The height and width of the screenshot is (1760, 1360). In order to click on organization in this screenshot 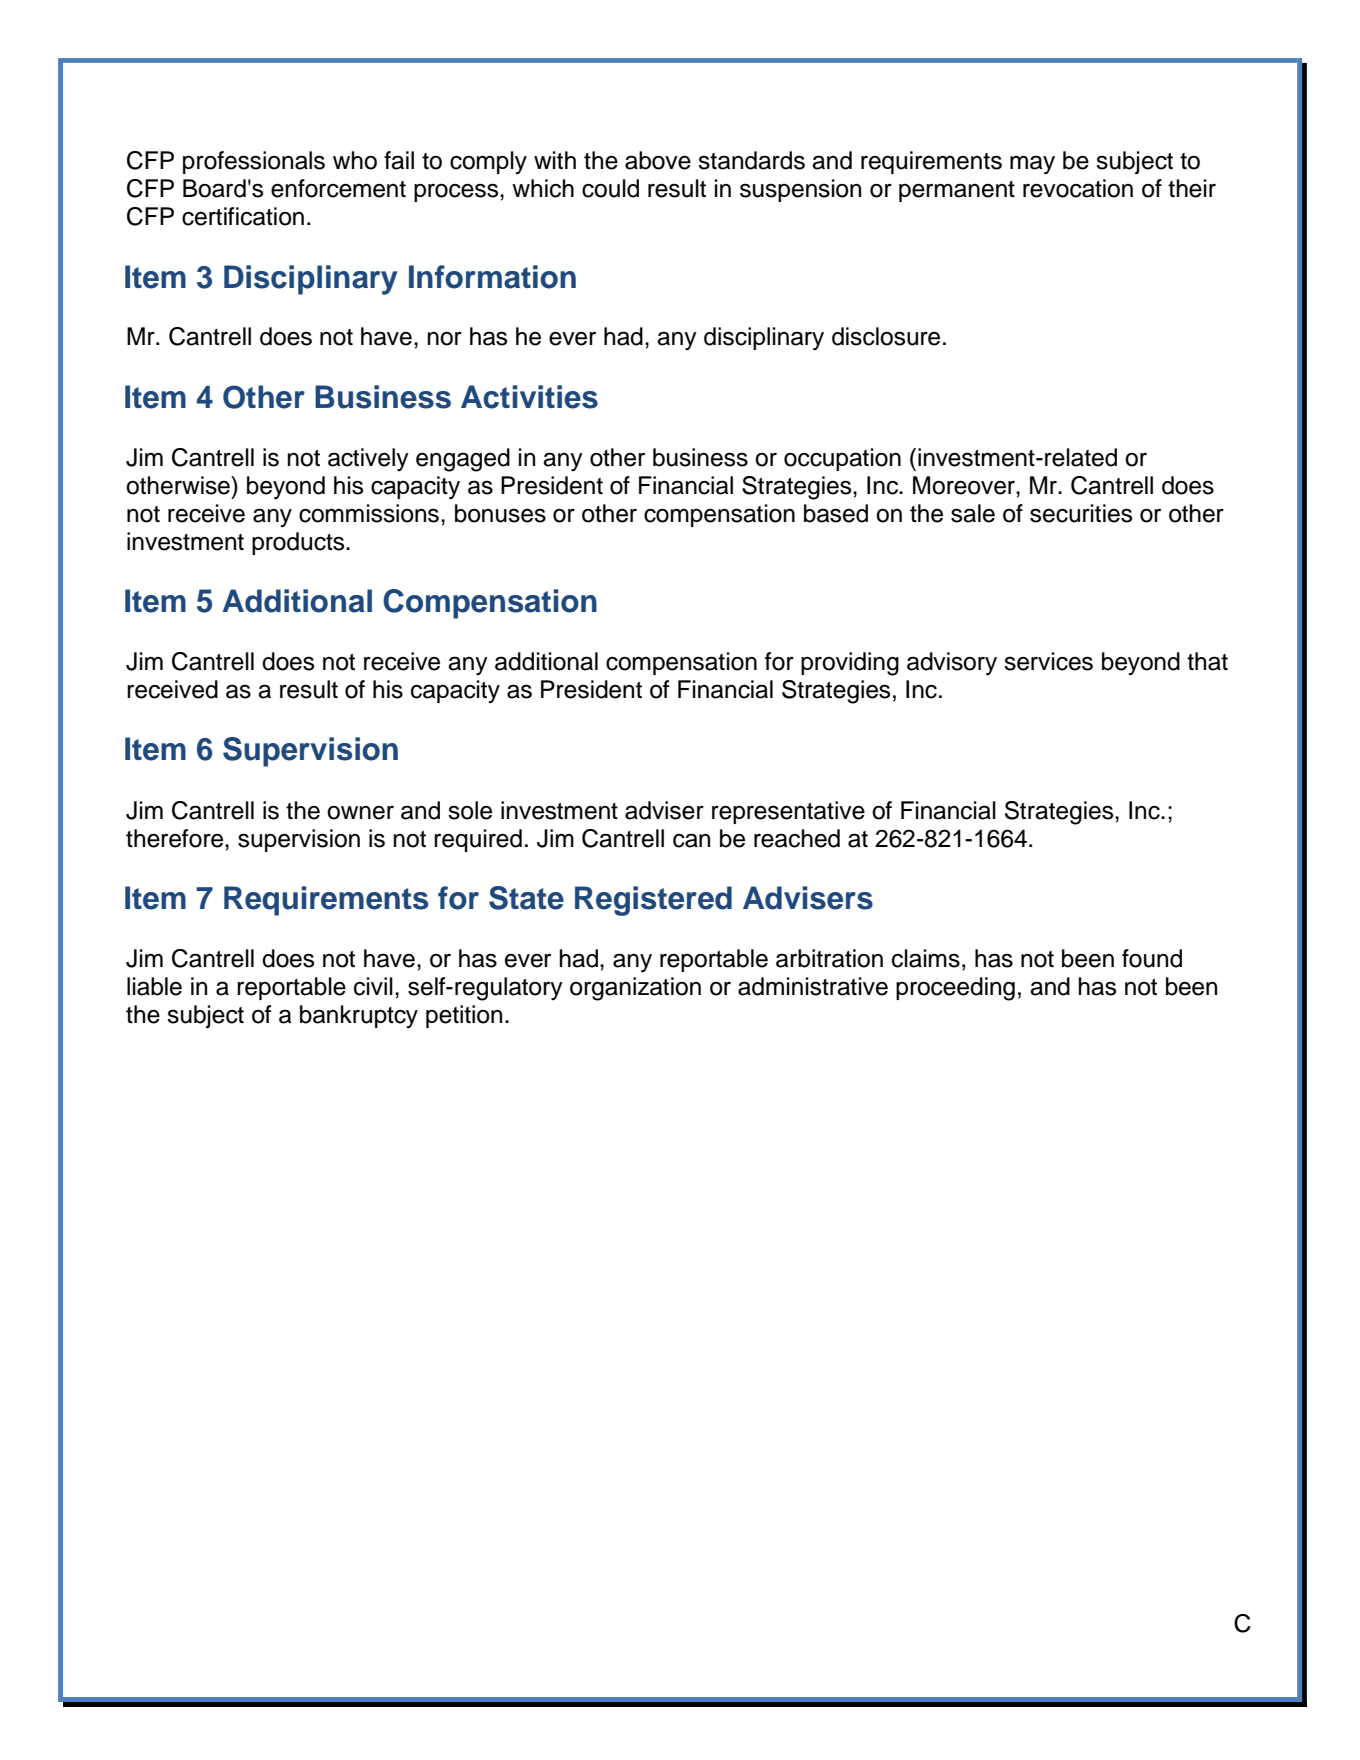, I will do `click(635, 989)`.
